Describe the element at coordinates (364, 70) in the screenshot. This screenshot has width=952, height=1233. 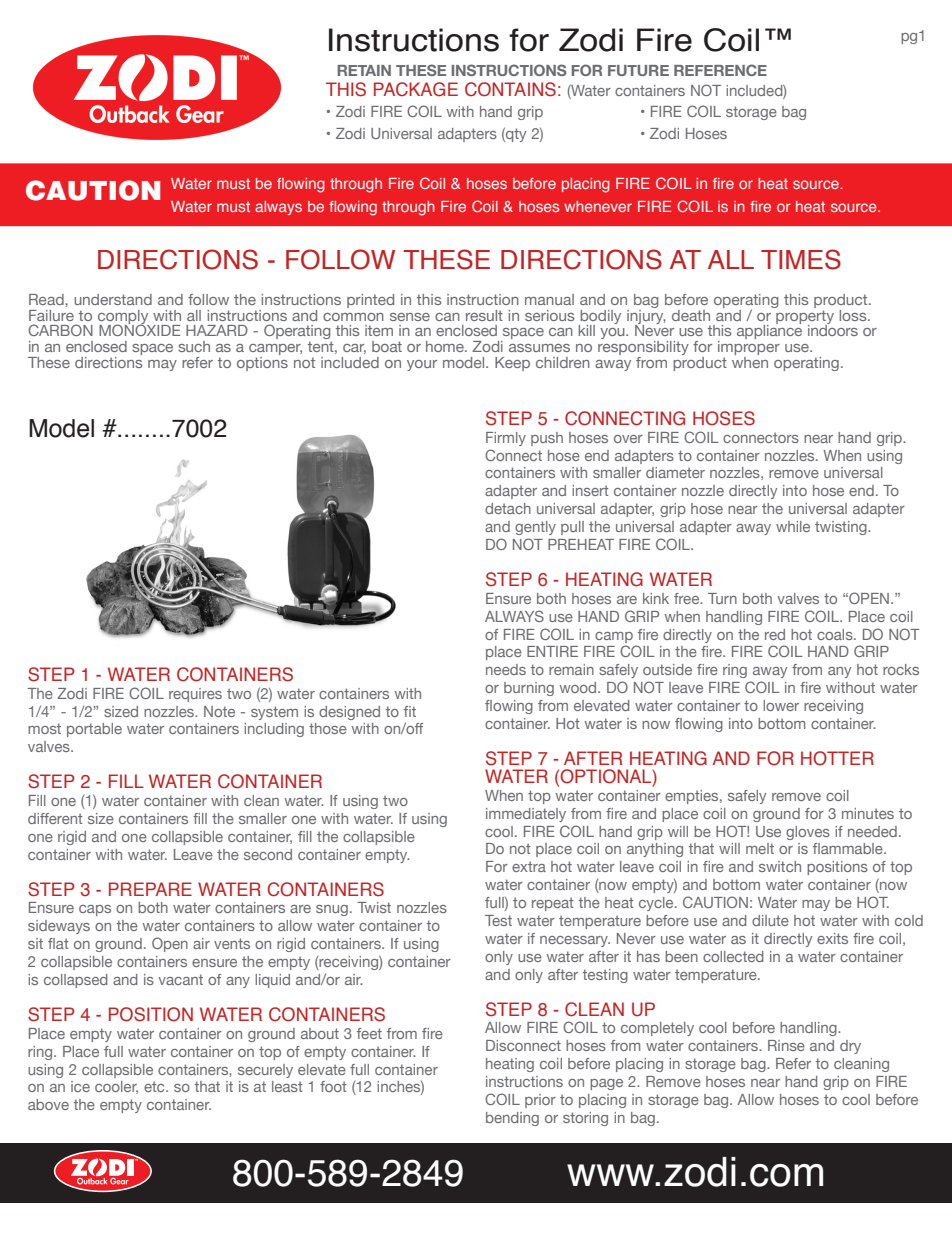
I see `RETAIN` at that location.
